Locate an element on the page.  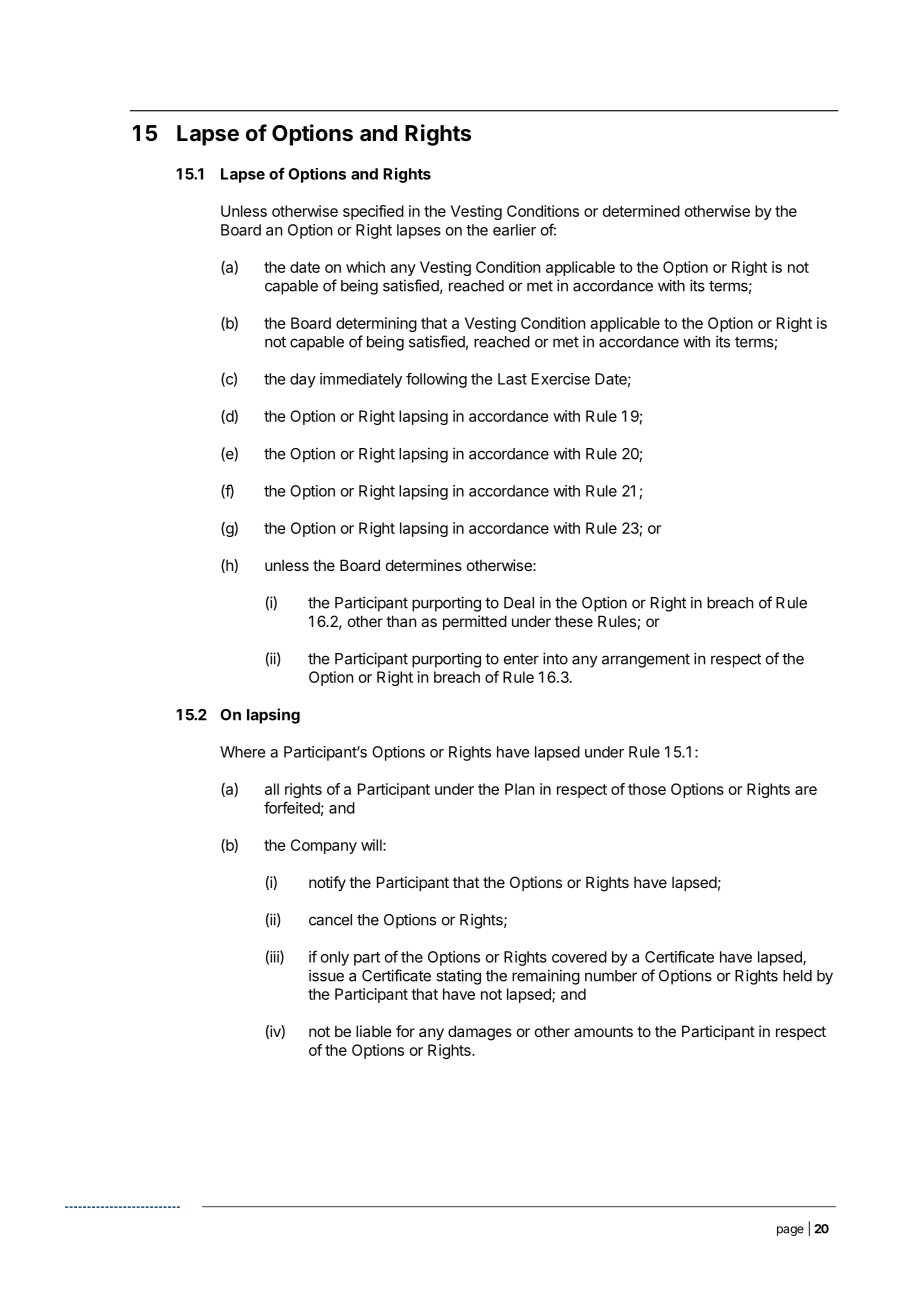
earlier is located at coordinates (514, 230).
